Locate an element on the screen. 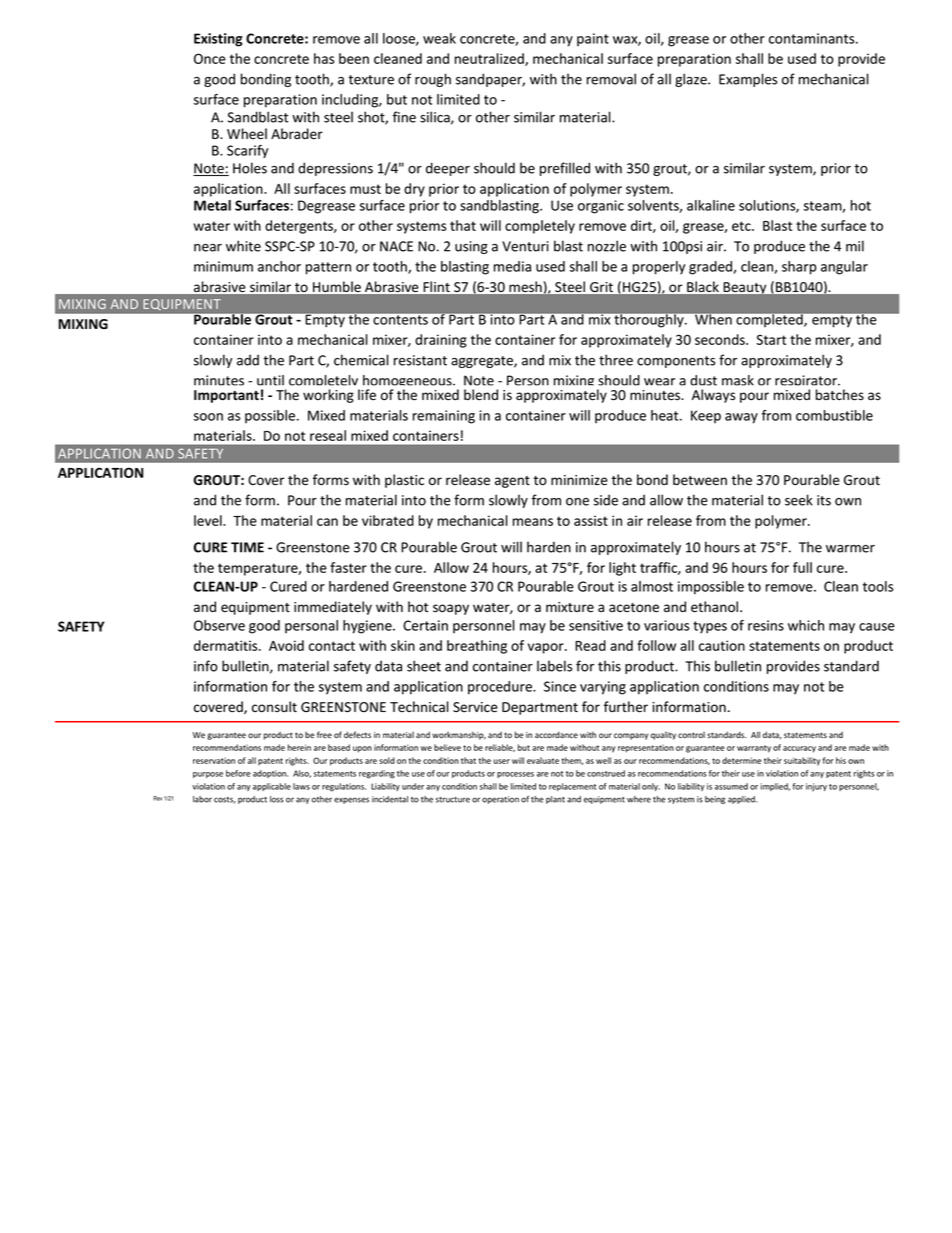 The height and width of the screenshot is (1233, 952). soon is located at coordinates (208, 417).
